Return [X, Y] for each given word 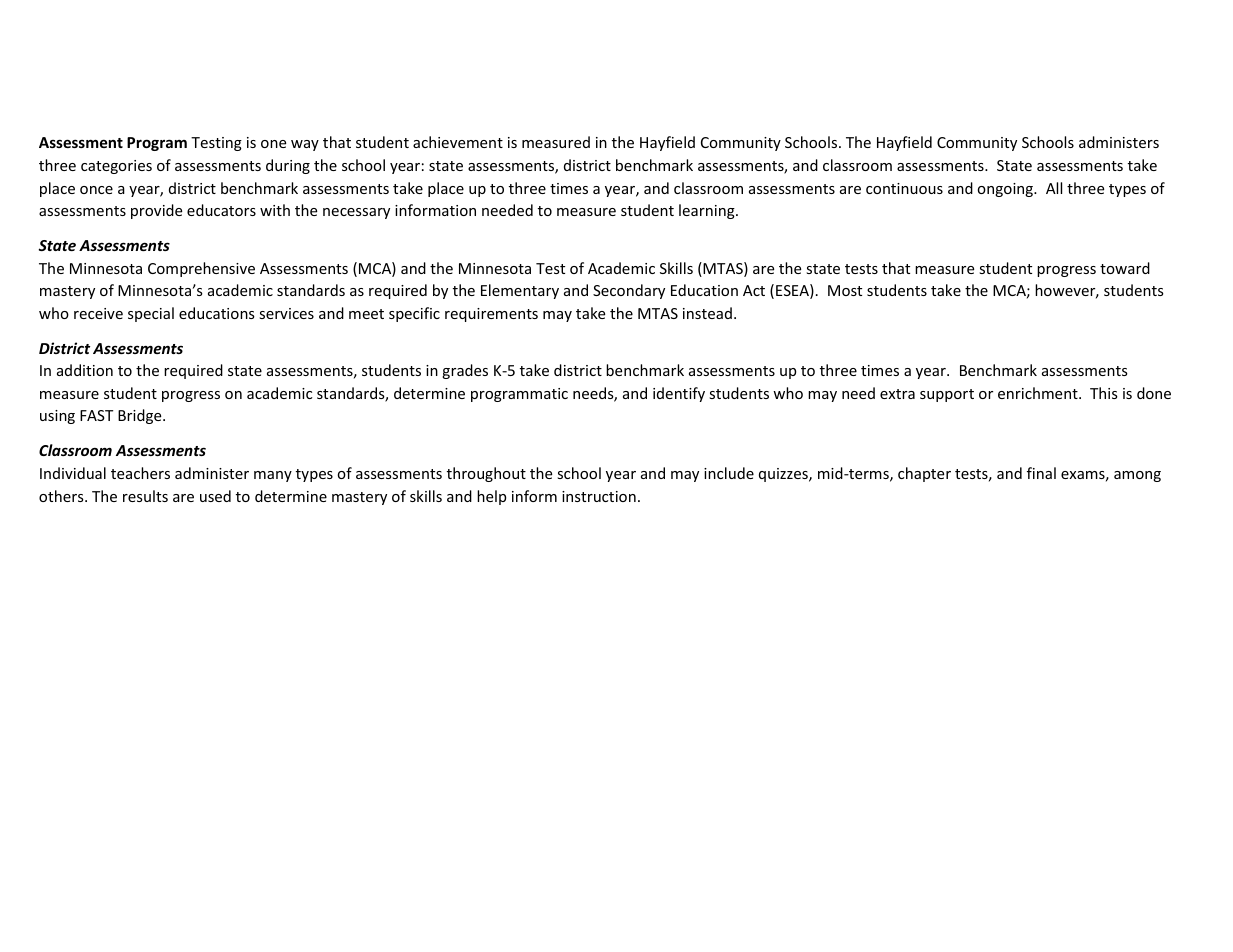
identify [679, 394]
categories [116, 167]
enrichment [1039, 393]
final [1041, 473]
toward [1125, 268]
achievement [458, 142]
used [215, 496]
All [1054, 188]
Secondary [629, 291]
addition [85, 370]
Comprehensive [201, 269]
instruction [599, 496]
